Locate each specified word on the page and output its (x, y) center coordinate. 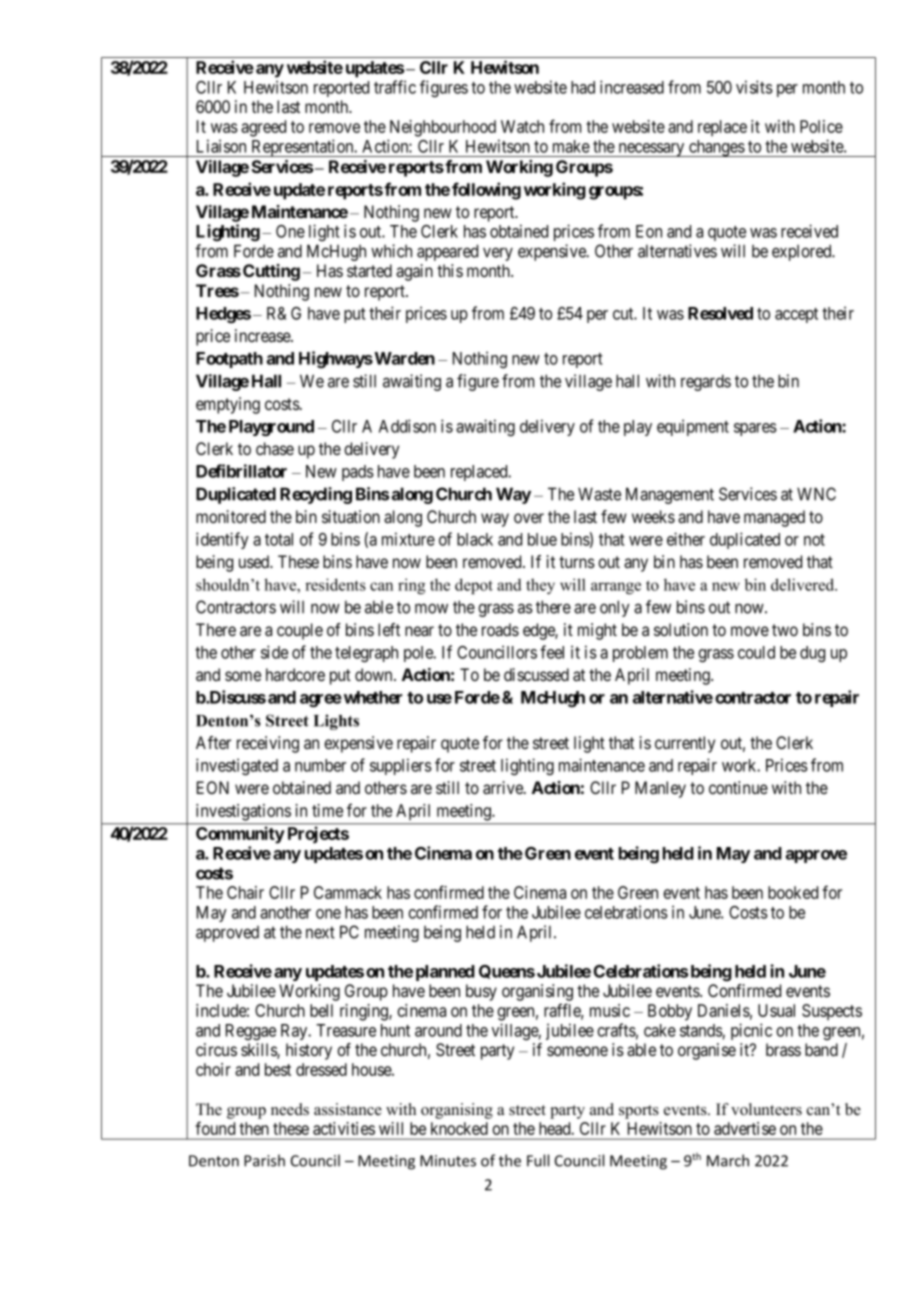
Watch (522, 126)
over (529, 518)
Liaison (221, 146)
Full (538, 1160)
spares (755, 429)
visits (754, 87)
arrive (504, 788)
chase (275, 448)
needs (290, 1109)
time (327, 810)
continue (738, 787)
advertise (745, 1128)
